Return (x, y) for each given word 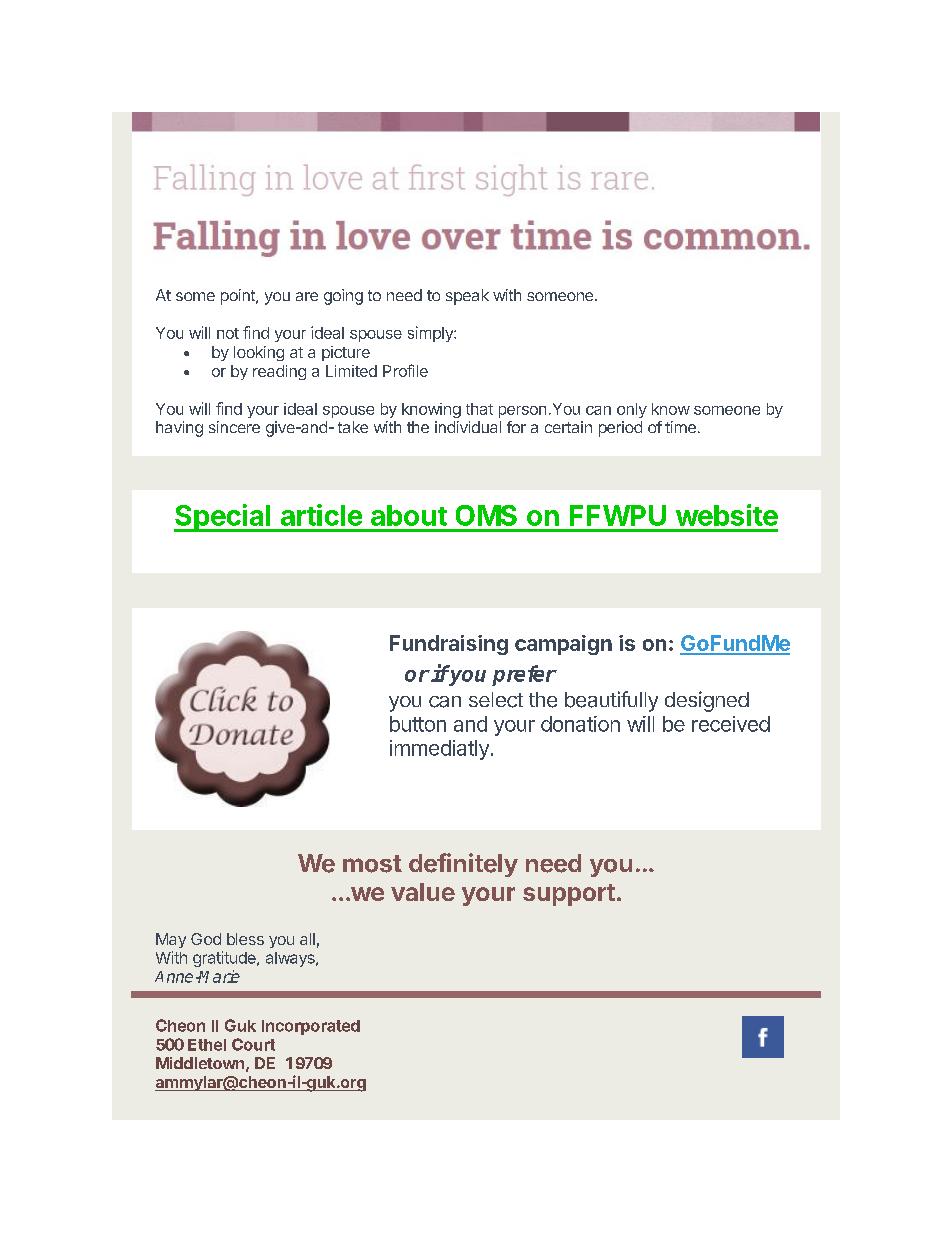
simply (431, 334)
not (228, 333)
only (632, 410)
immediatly (439, 750)
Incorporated (311, 1027)
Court (253, 1044)
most (372, 864)
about (409, 515)
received (731, 724)
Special (223, 518)
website (727, 515)
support (569, 895)
